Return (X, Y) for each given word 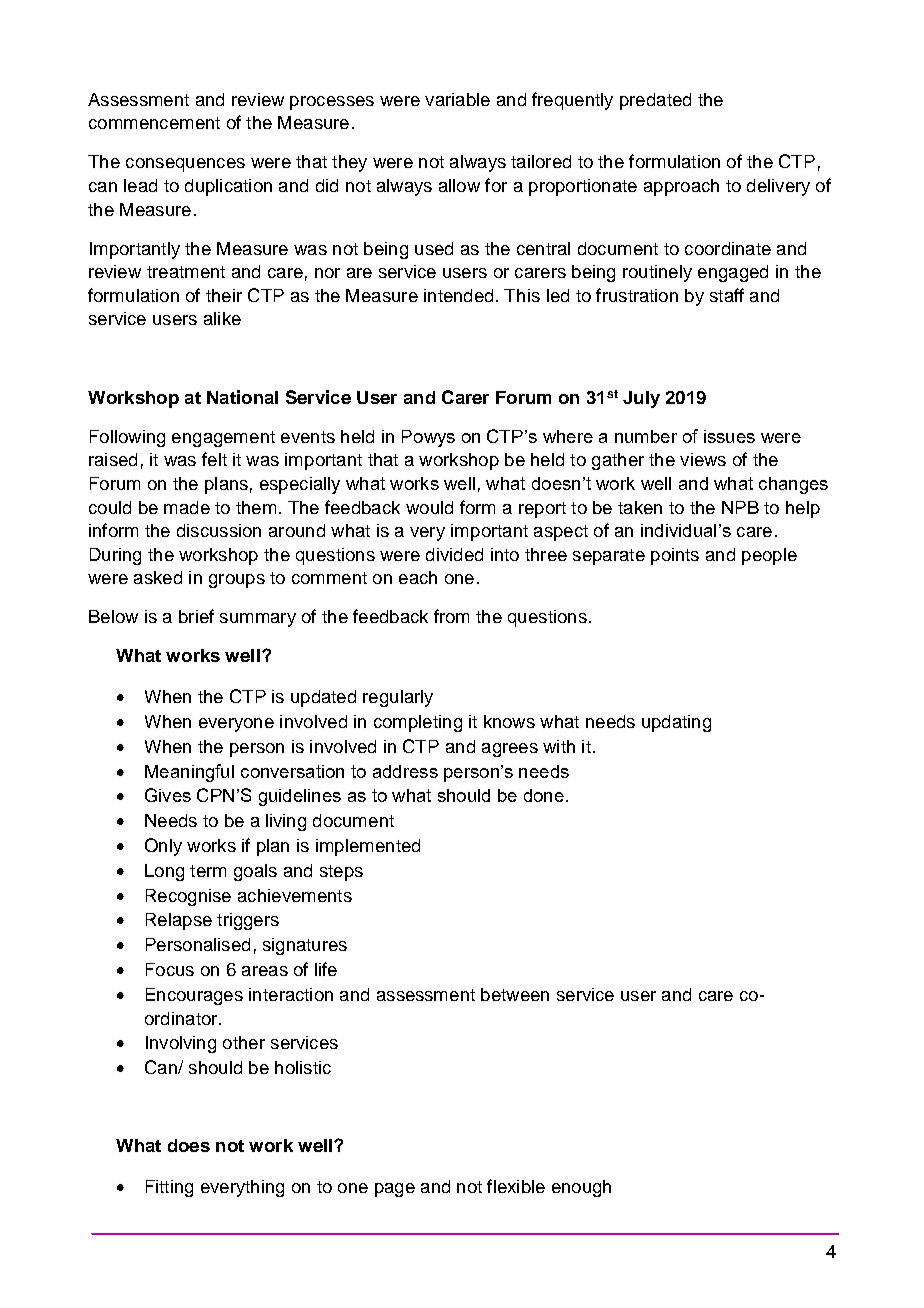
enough (581, 1188)
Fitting (169, 1188)
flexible (516, 1186)
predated (655, 101)
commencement (154, 123)
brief (196, 616)
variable (457, 99)
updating (676, 723)
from (451, 616)
